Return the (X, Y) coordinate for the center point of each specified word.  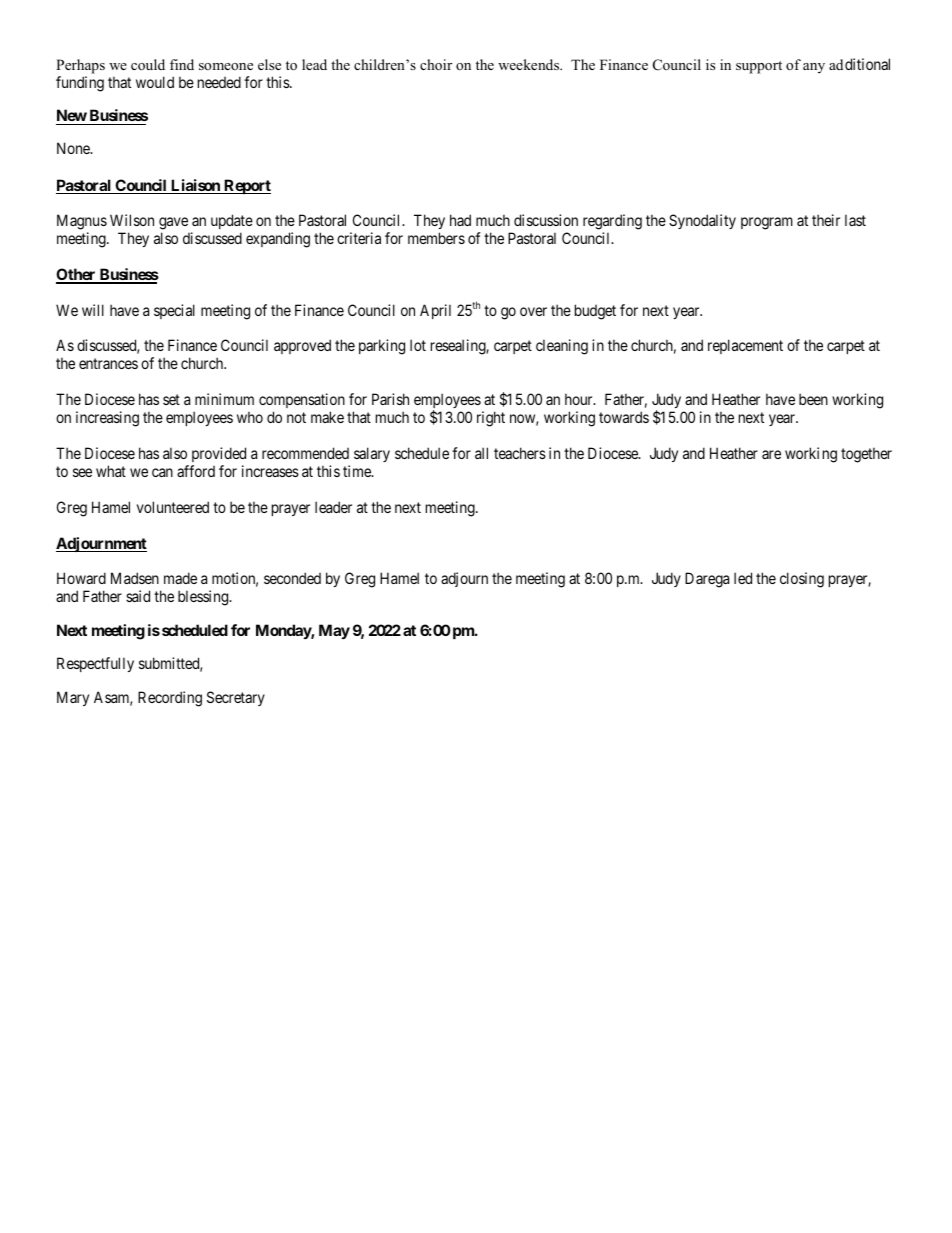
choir (436, 64)
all (481, 453)
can (162, 472)
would (155, 82)
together (866, 455)
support (759, 67)
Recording (170, 699)
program (767, 223)
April (435, 311)
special (174, 311)
